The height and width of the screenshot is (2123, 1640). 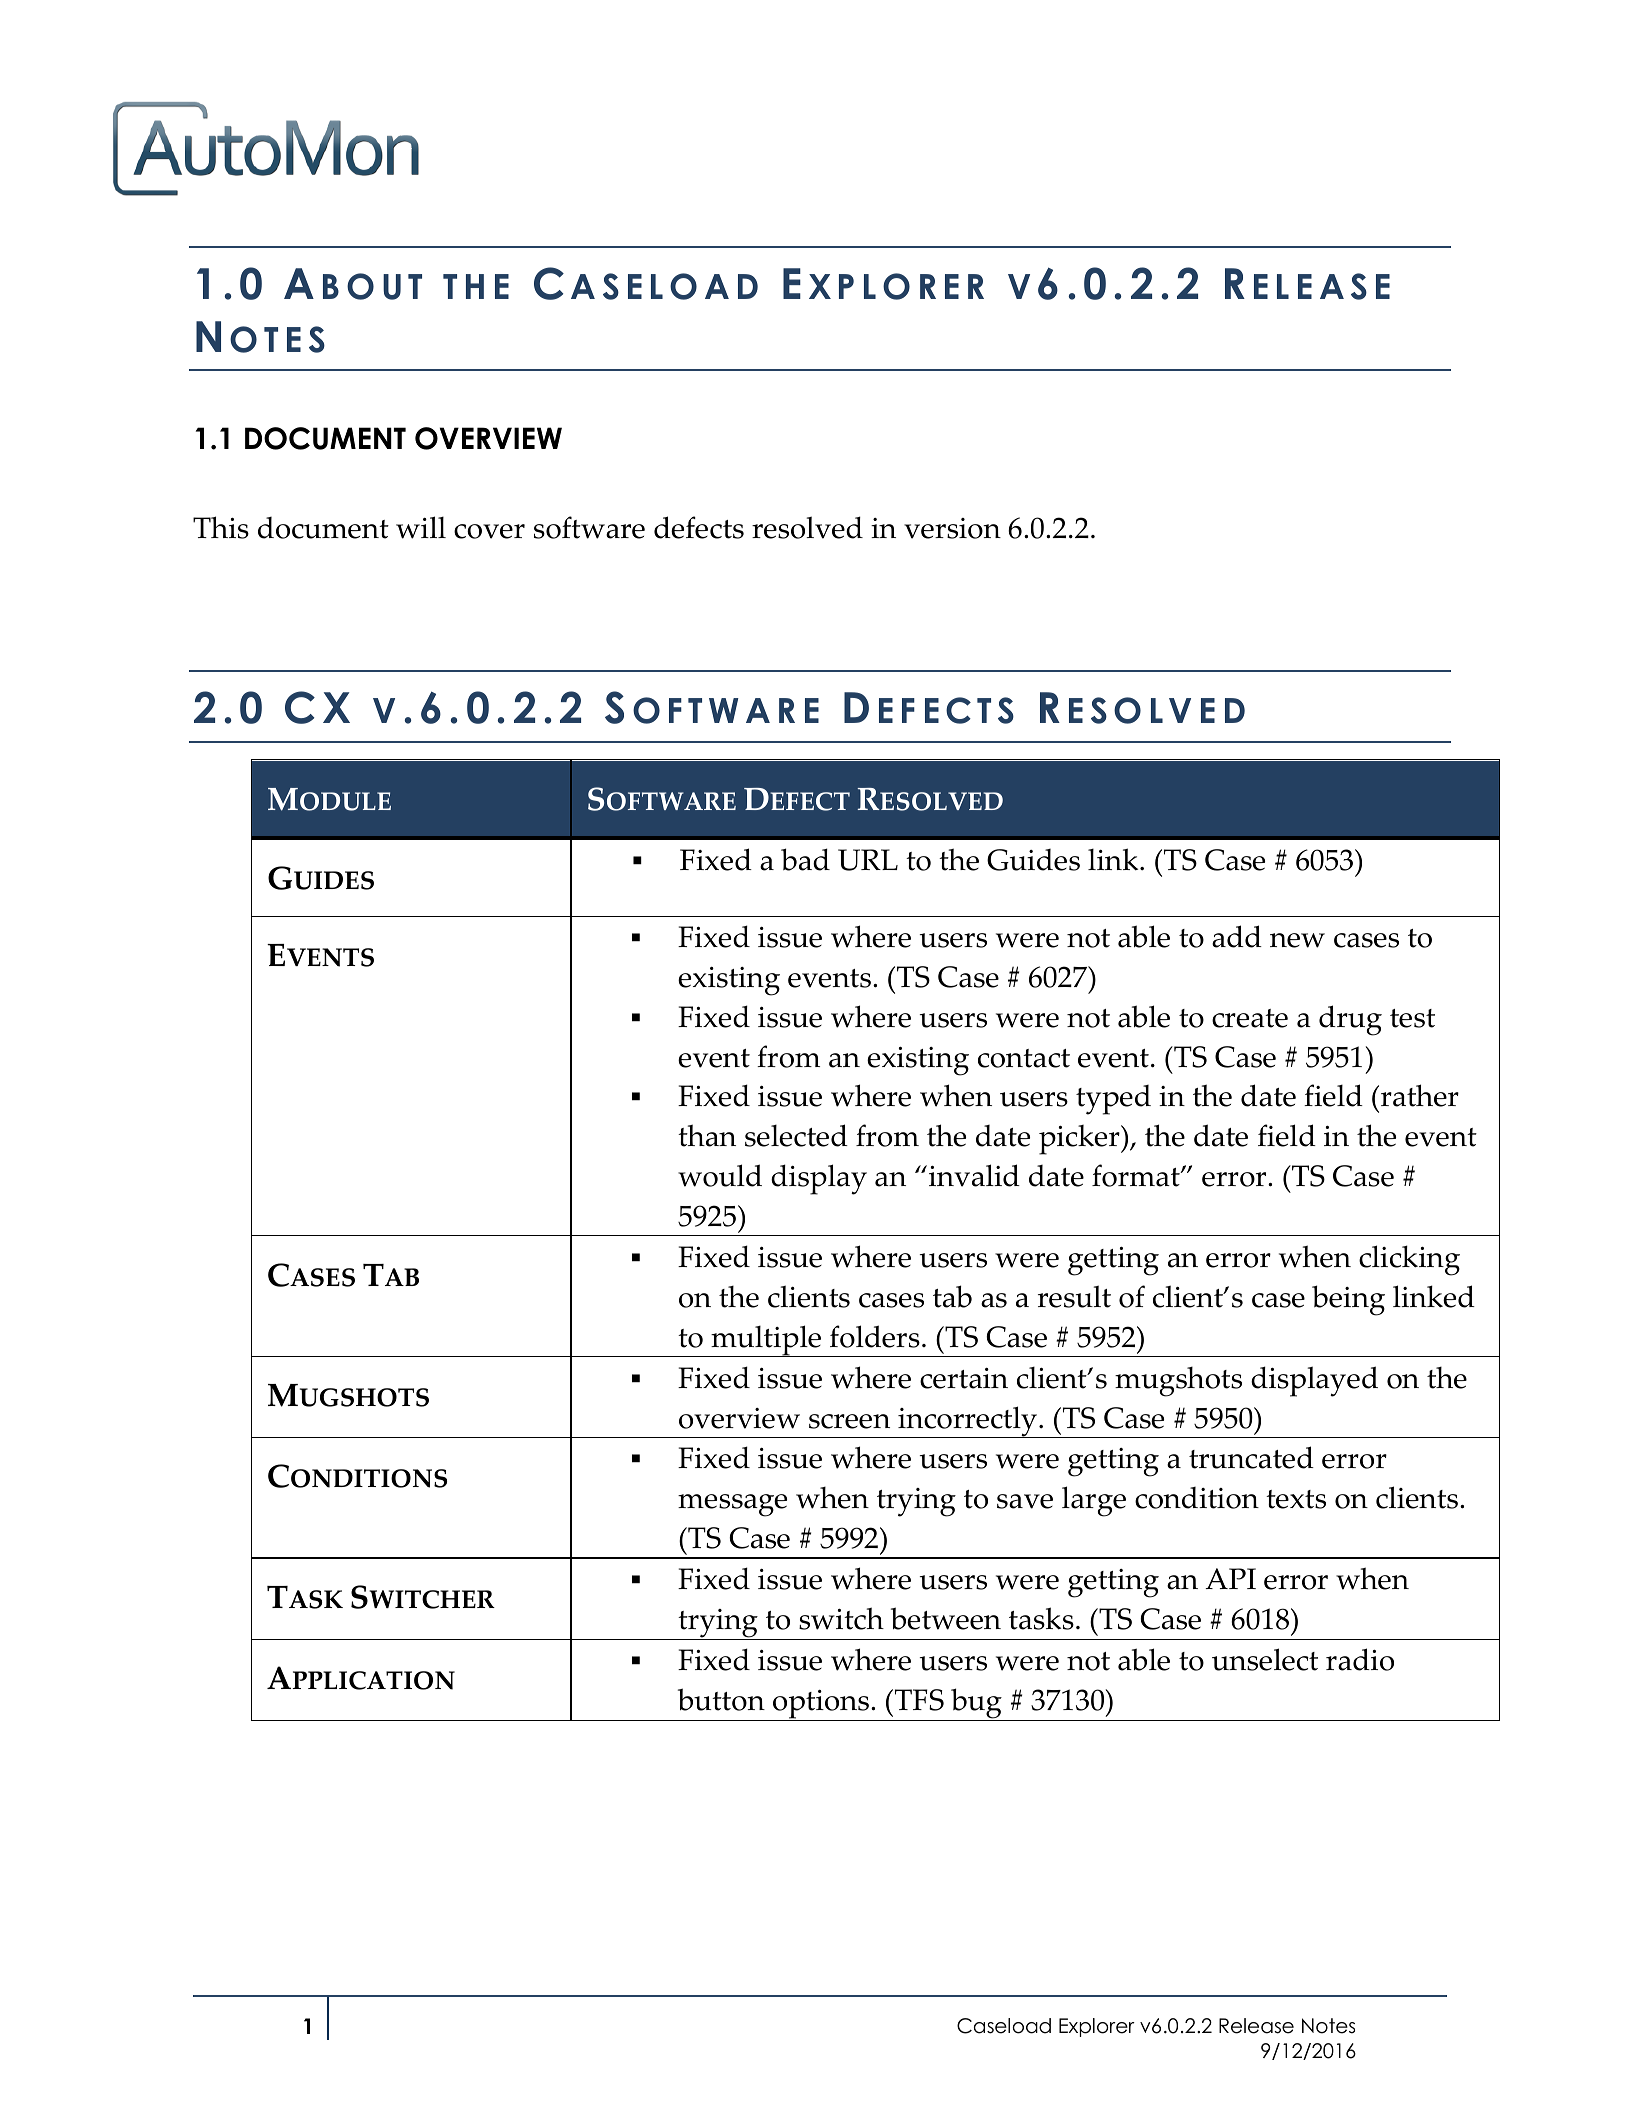 I want to click on add, so click(x=1237, y=936).
